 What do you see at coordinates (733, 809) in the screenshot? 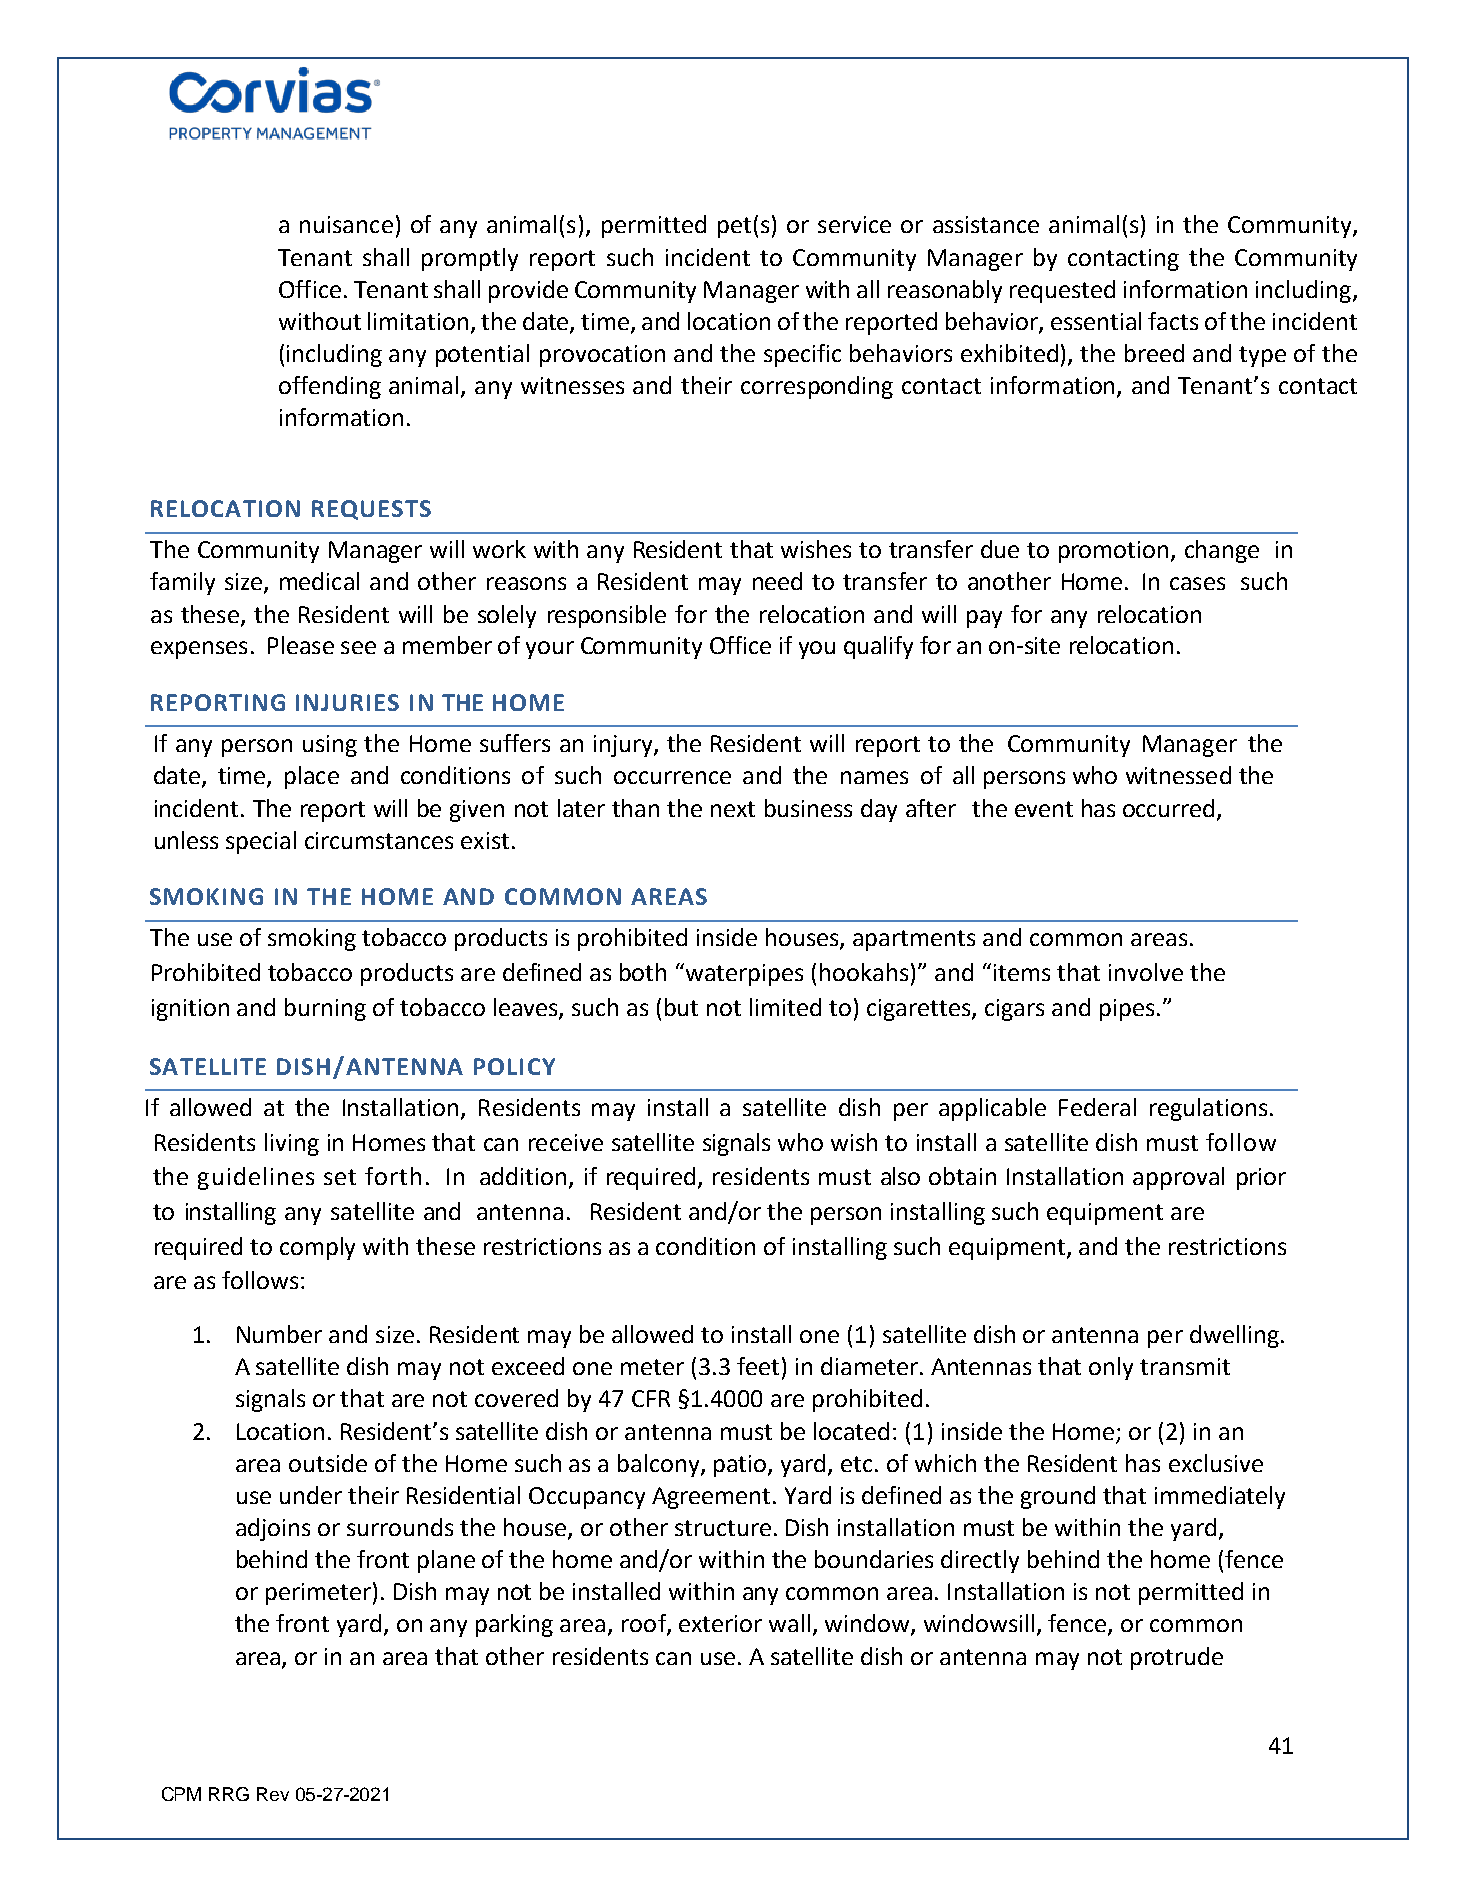
I see `next` at bounding box center [733, 809].
